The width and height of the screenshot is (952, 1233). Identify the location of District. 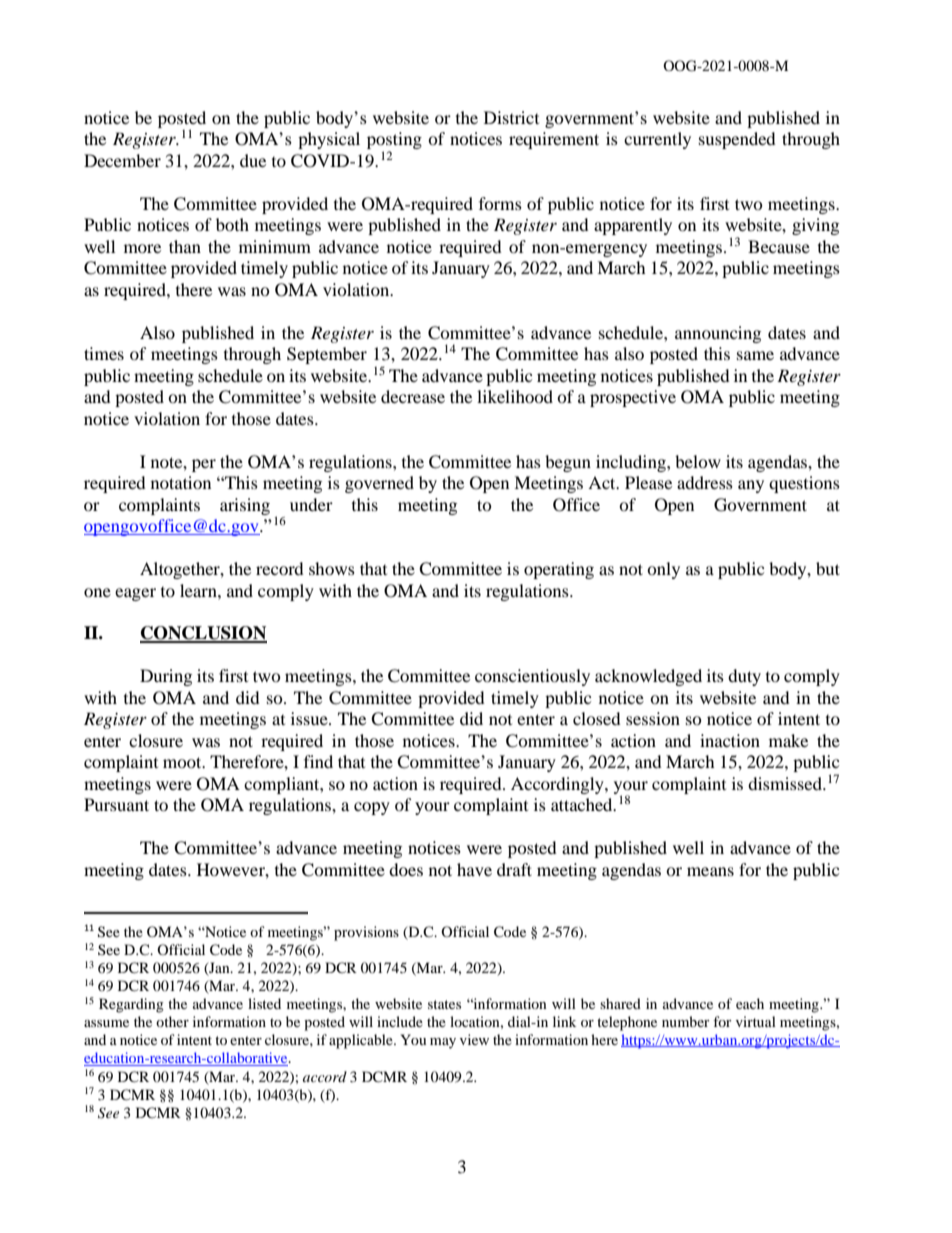
(511, 117).
